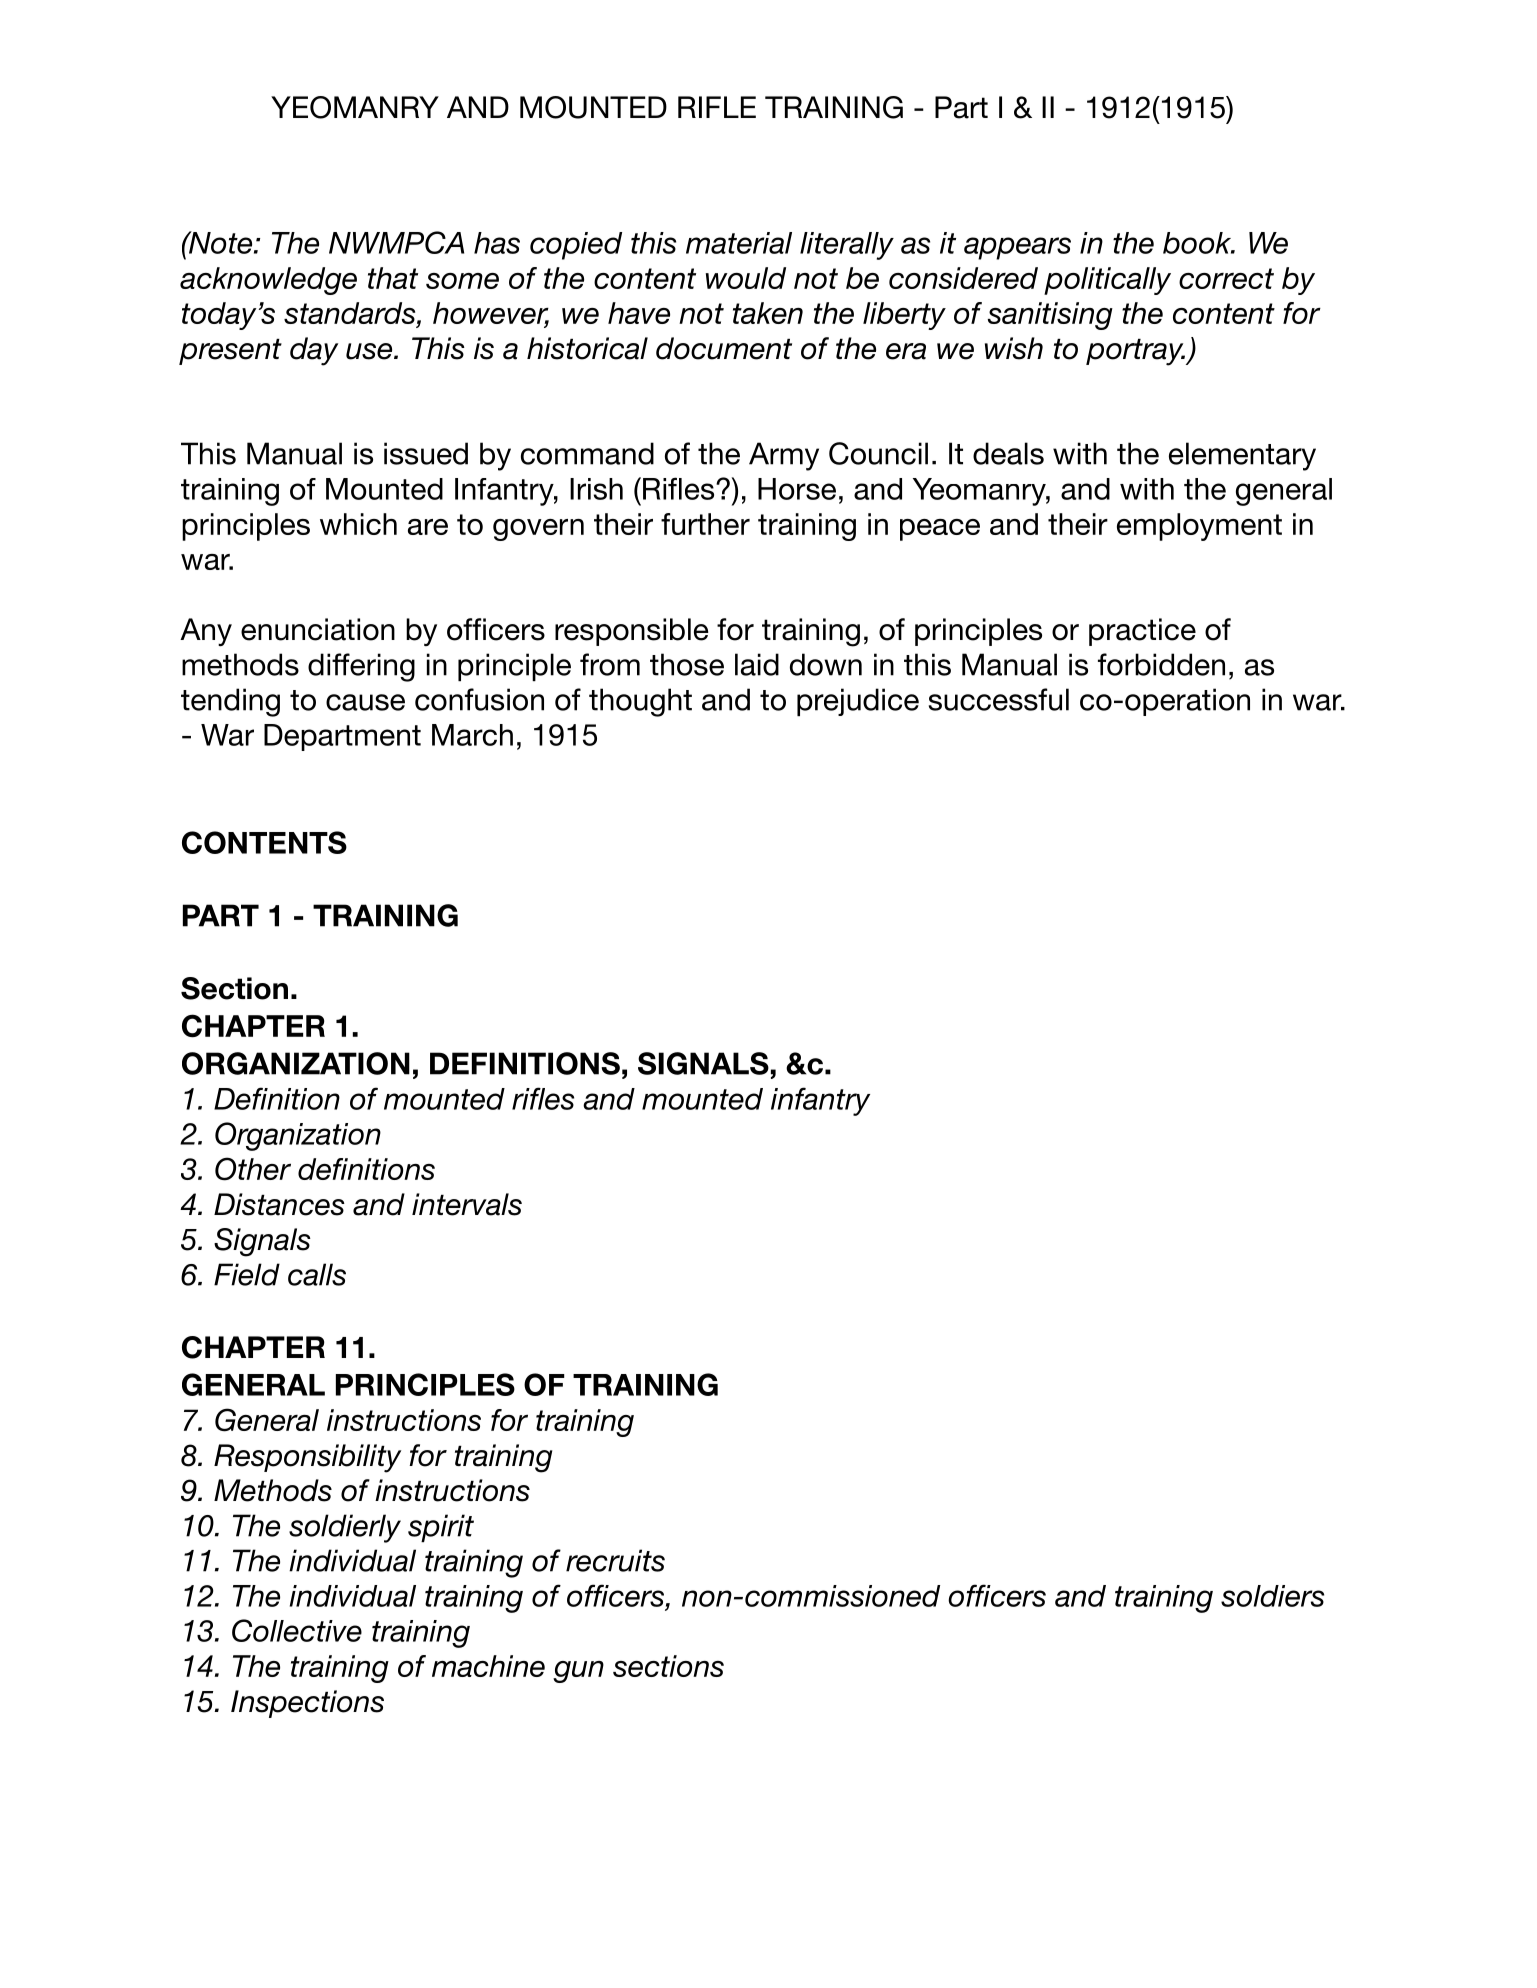 This image has height=1988, width=1537. I want to click on would, so click(746, 278).
